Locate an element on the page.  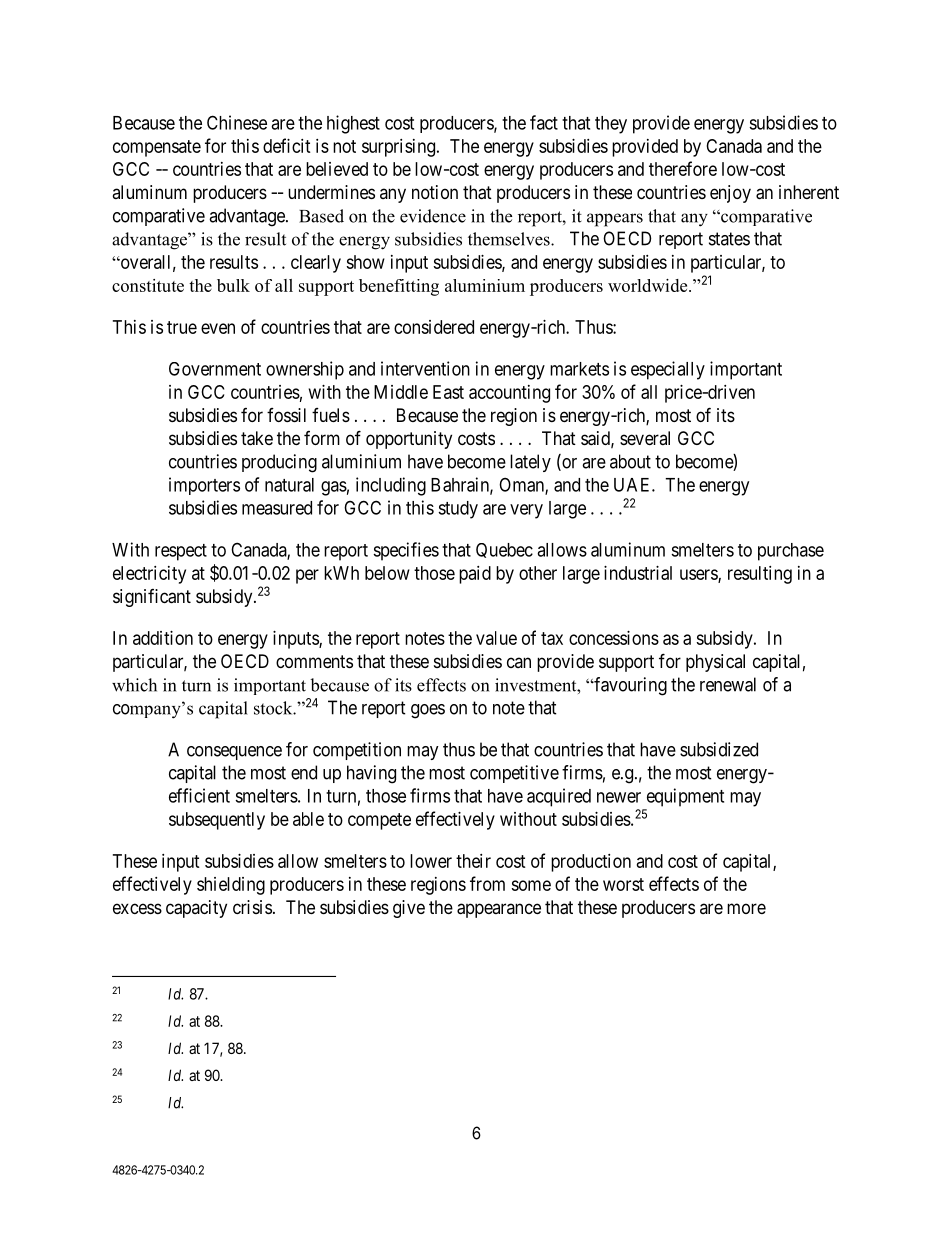
East is located at coordinates (448, 392).
